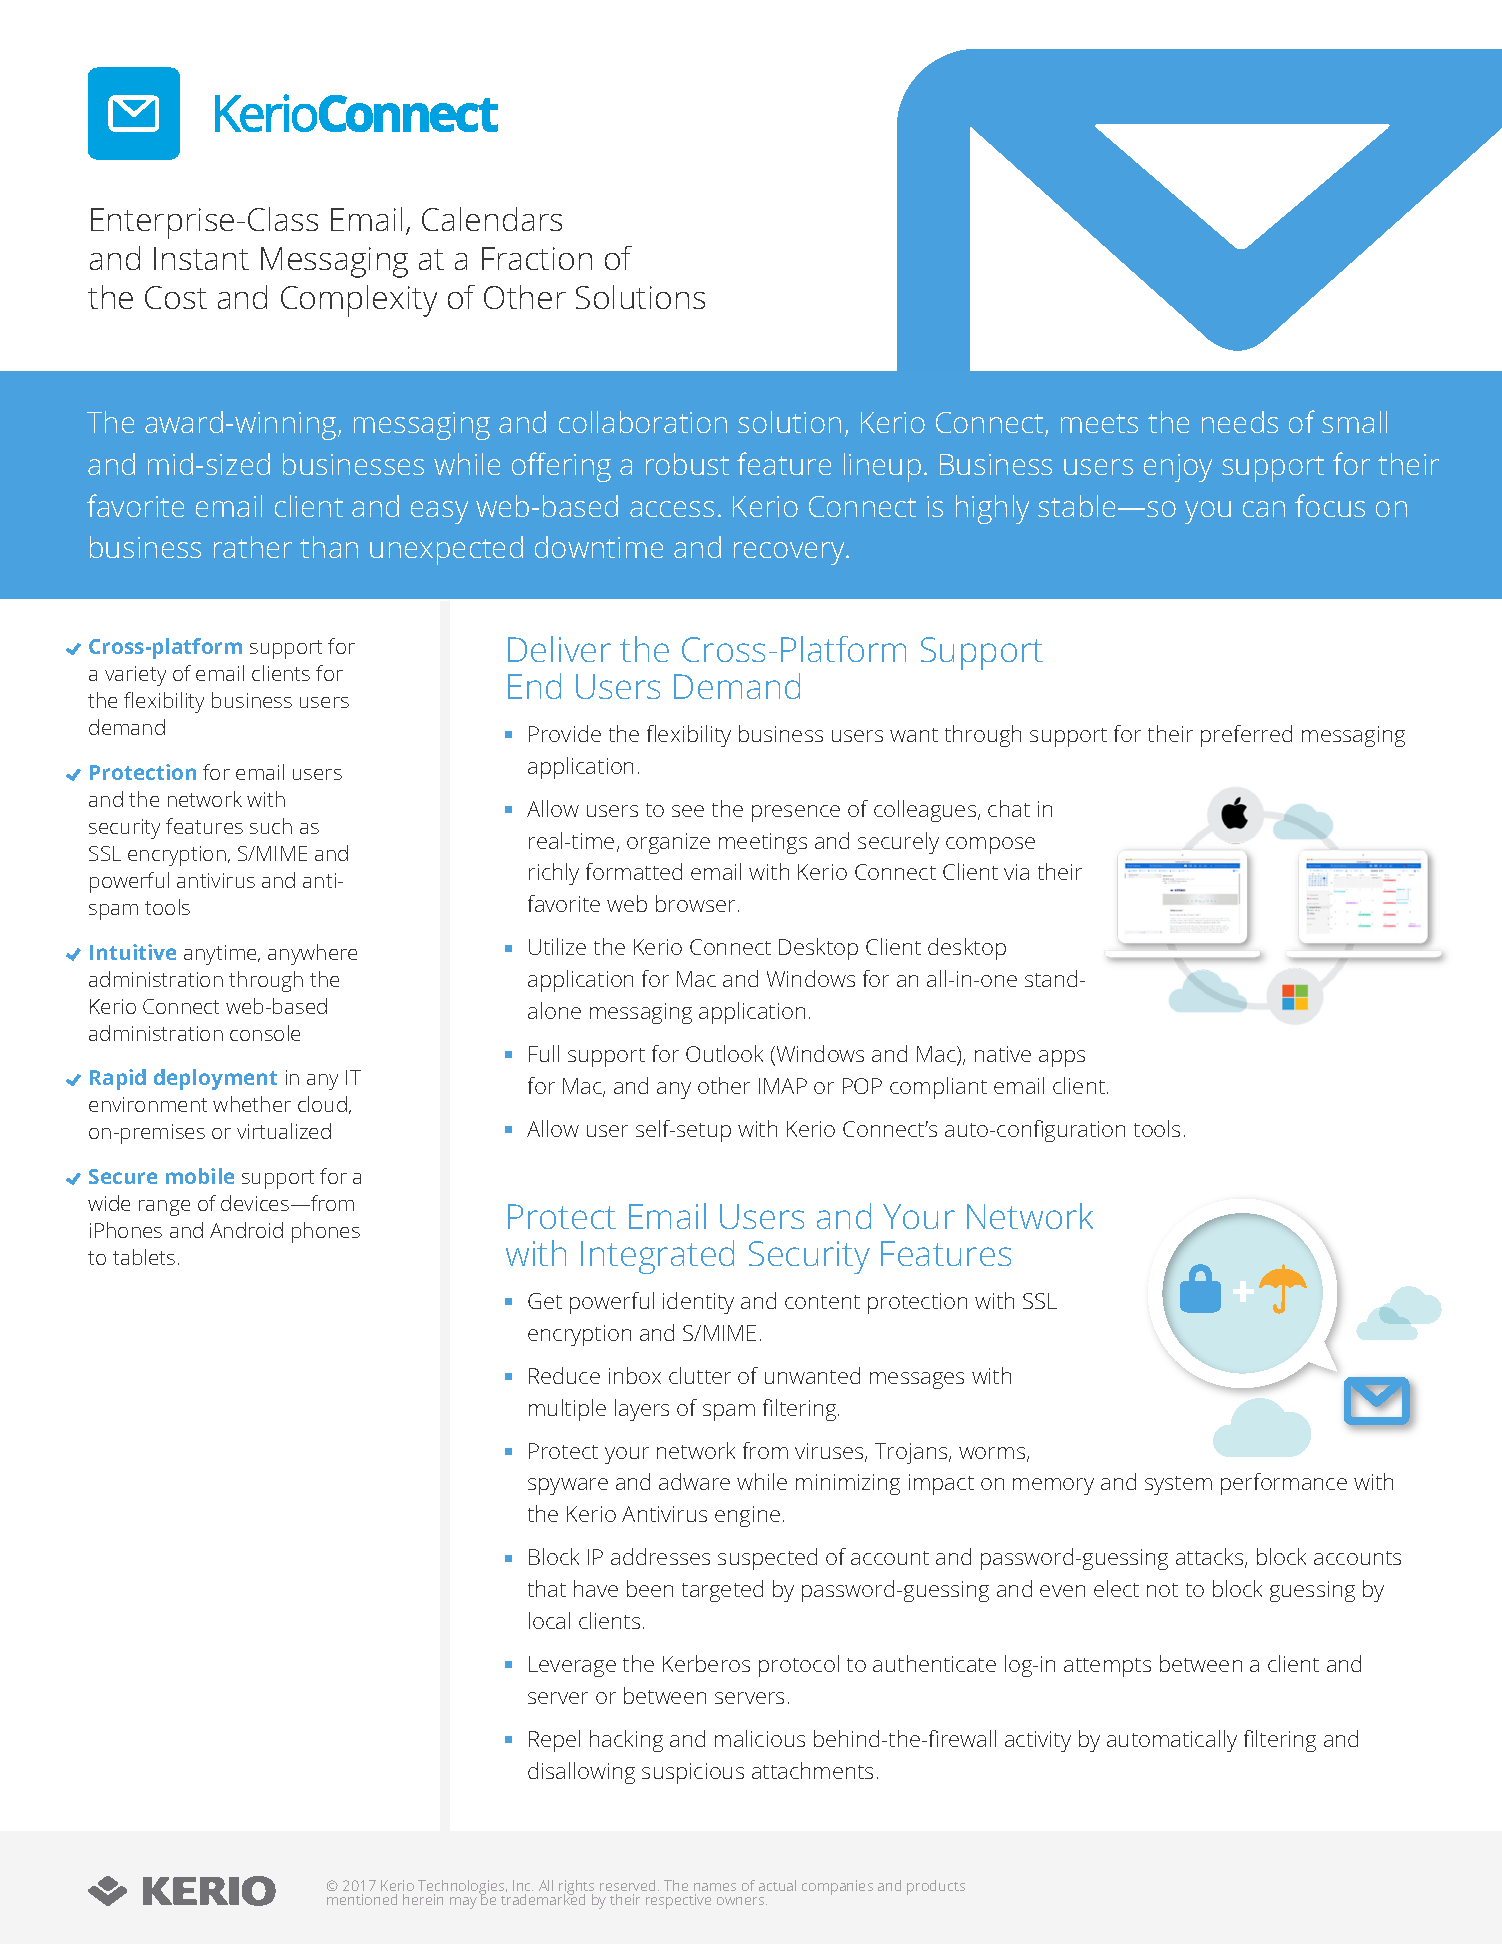 Image resolution: width=1502 pixels, height=1944 pixels. Describe the element at coordinates (1062, 1058) in the screenshot. I see `apps` at that location.
